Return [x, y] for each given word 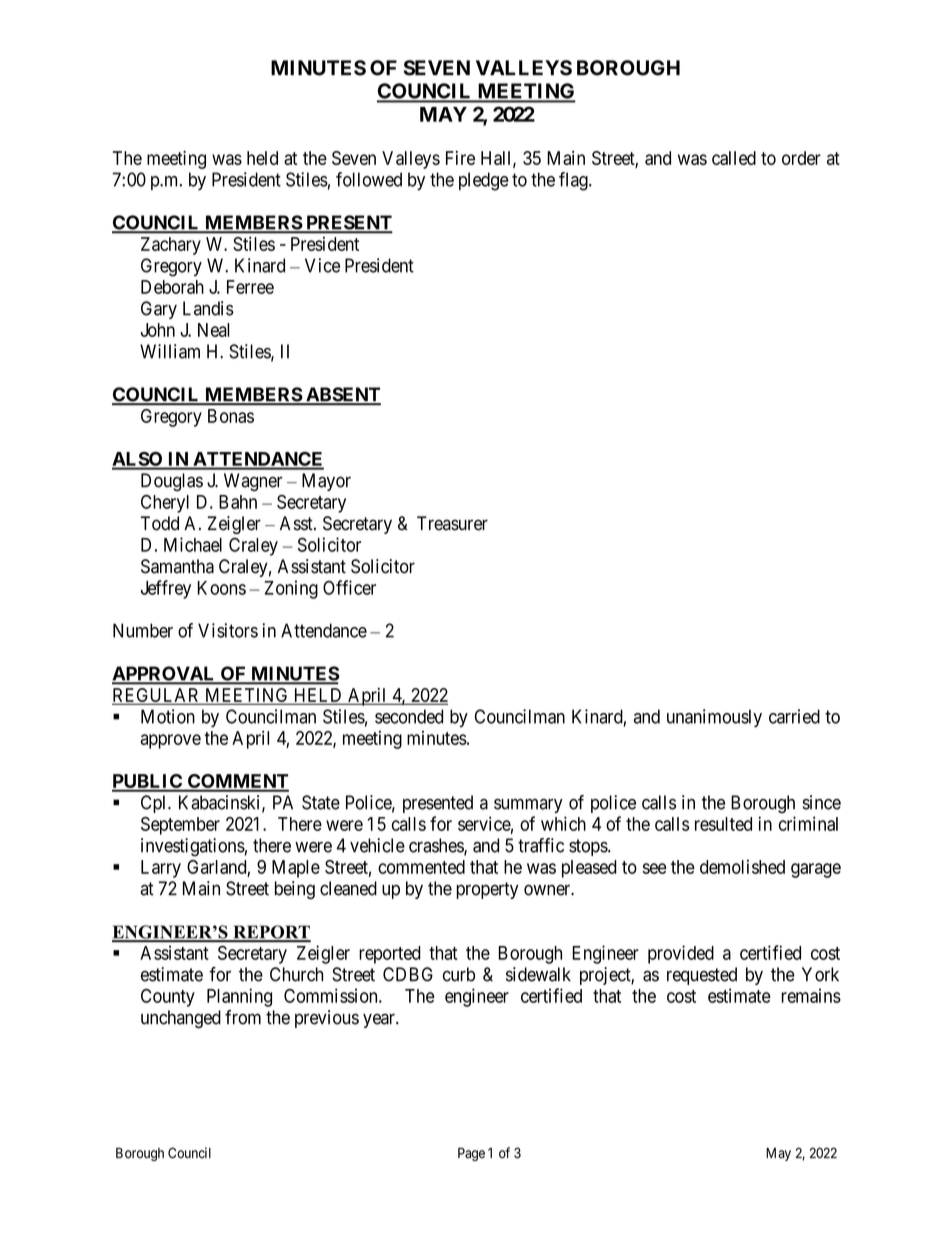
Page [471, 1154]
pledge [484, 181]
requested [702, 976]
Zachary [171, 246]
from [243, 1017]
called [734, 158]
